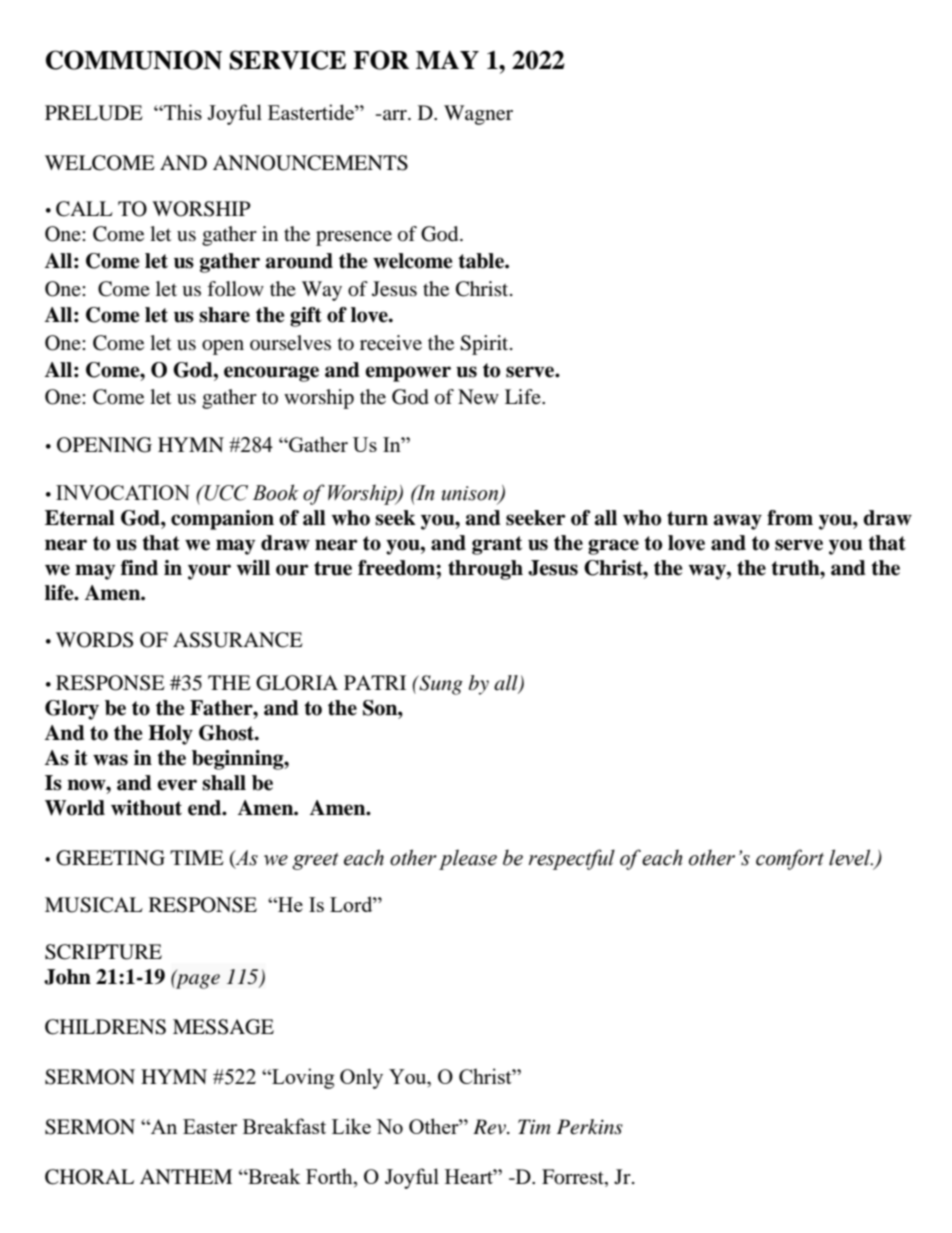 The image size is (952, 1233). What do you see at coordinates (491, 1127) in the document?
I see `Rev` at bounding box center [491, 1127].
